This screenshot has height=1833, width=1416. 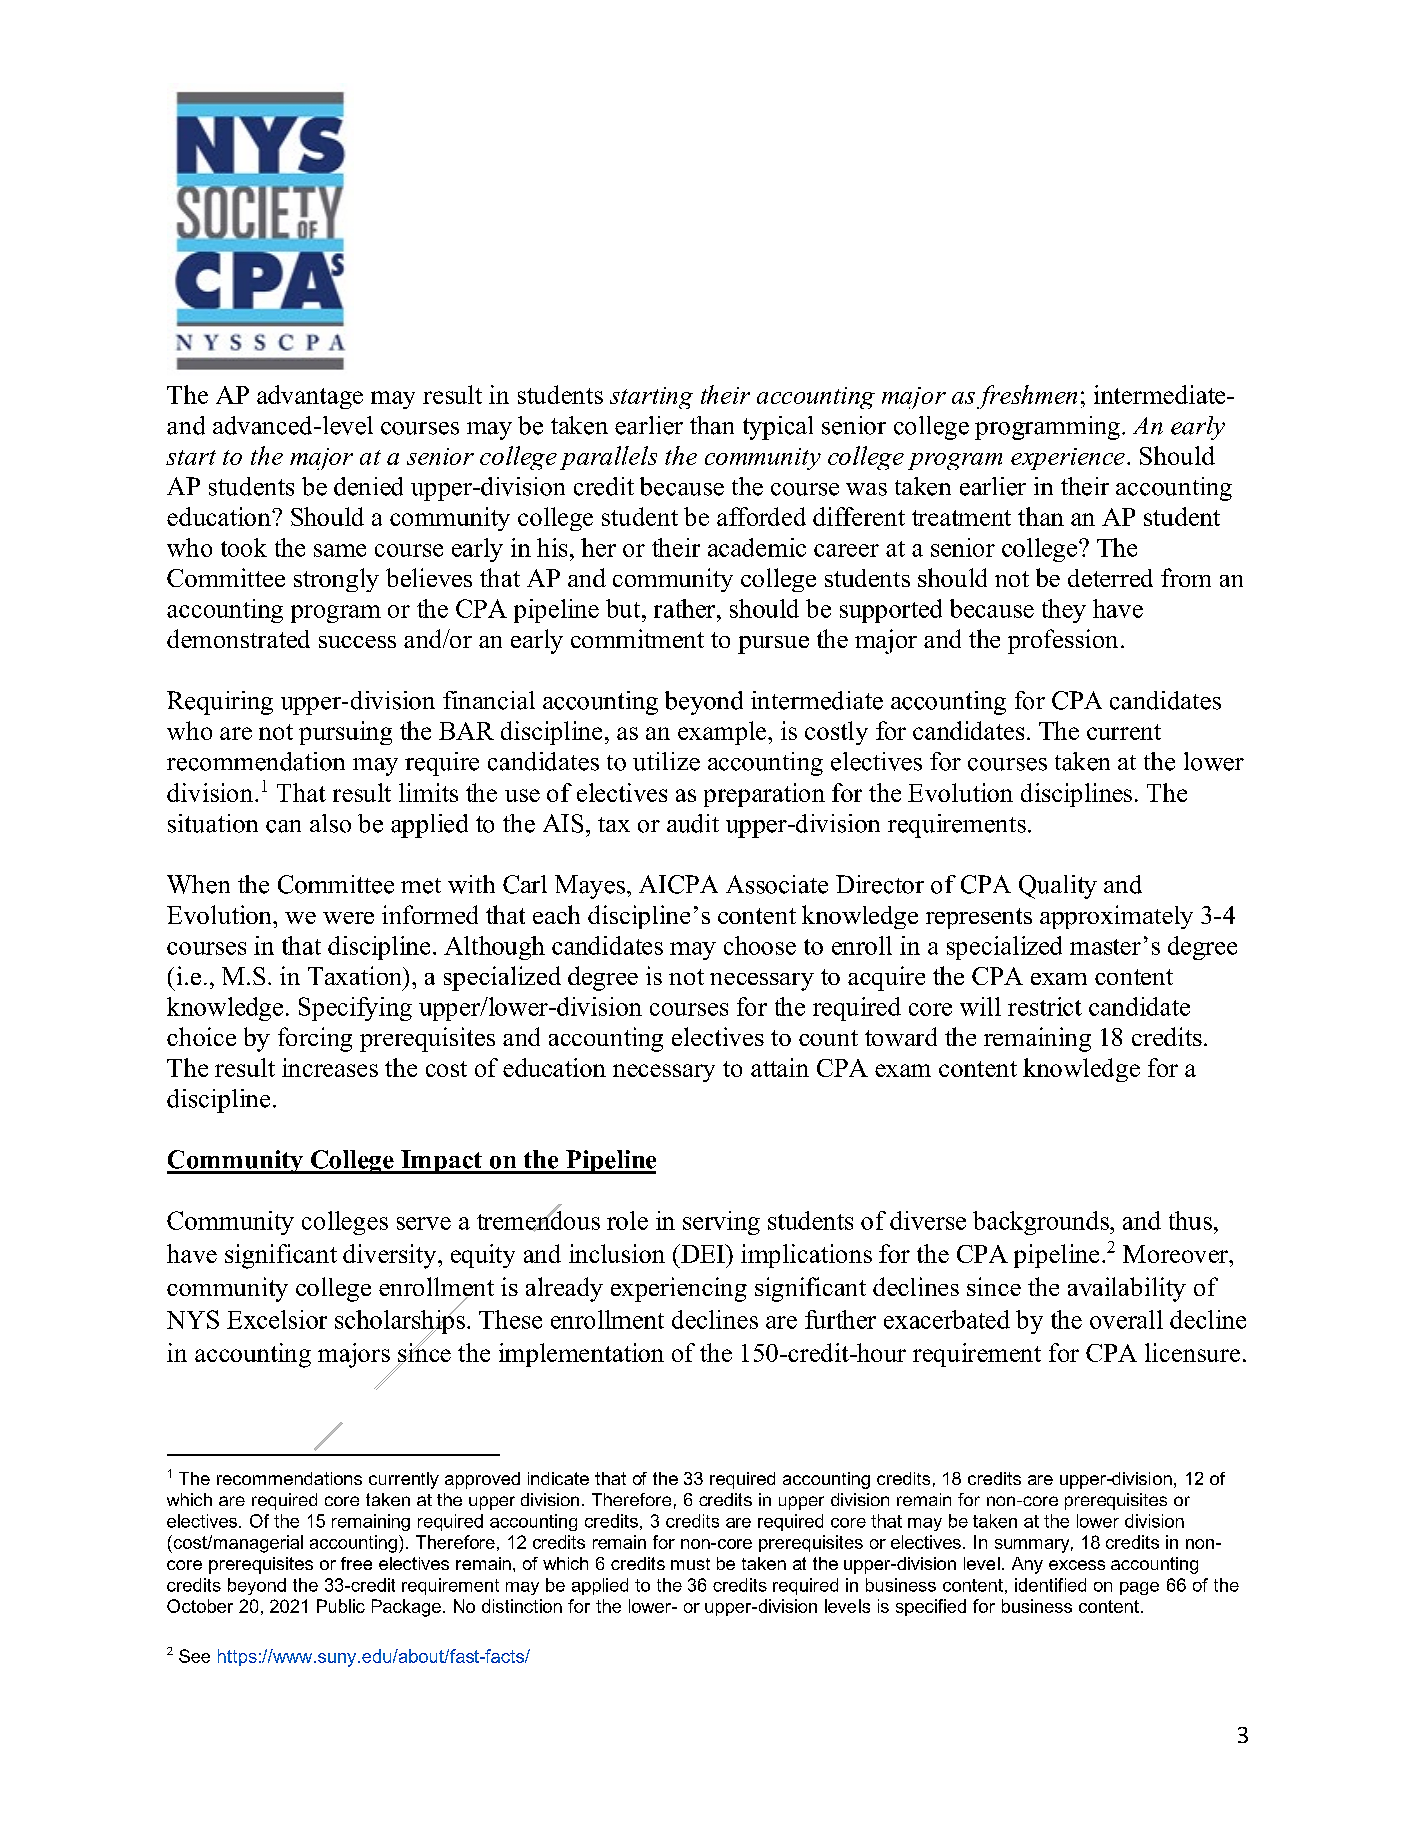 I want to click on advantage, so click(x=310, y=397).
